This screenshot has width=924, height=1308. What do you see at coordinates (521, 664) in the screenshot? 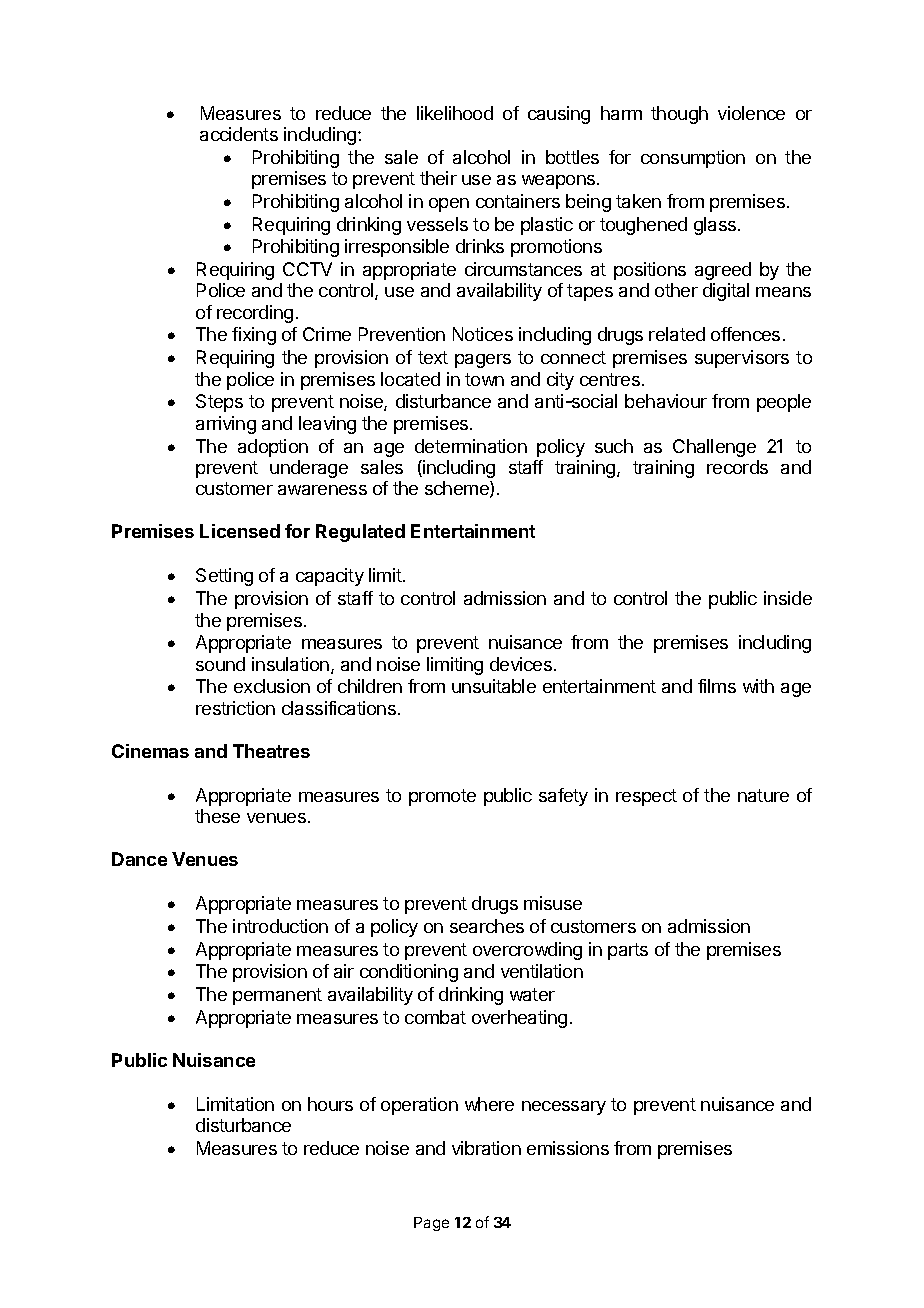
I see `devices` at bounding box center [521, 664].
